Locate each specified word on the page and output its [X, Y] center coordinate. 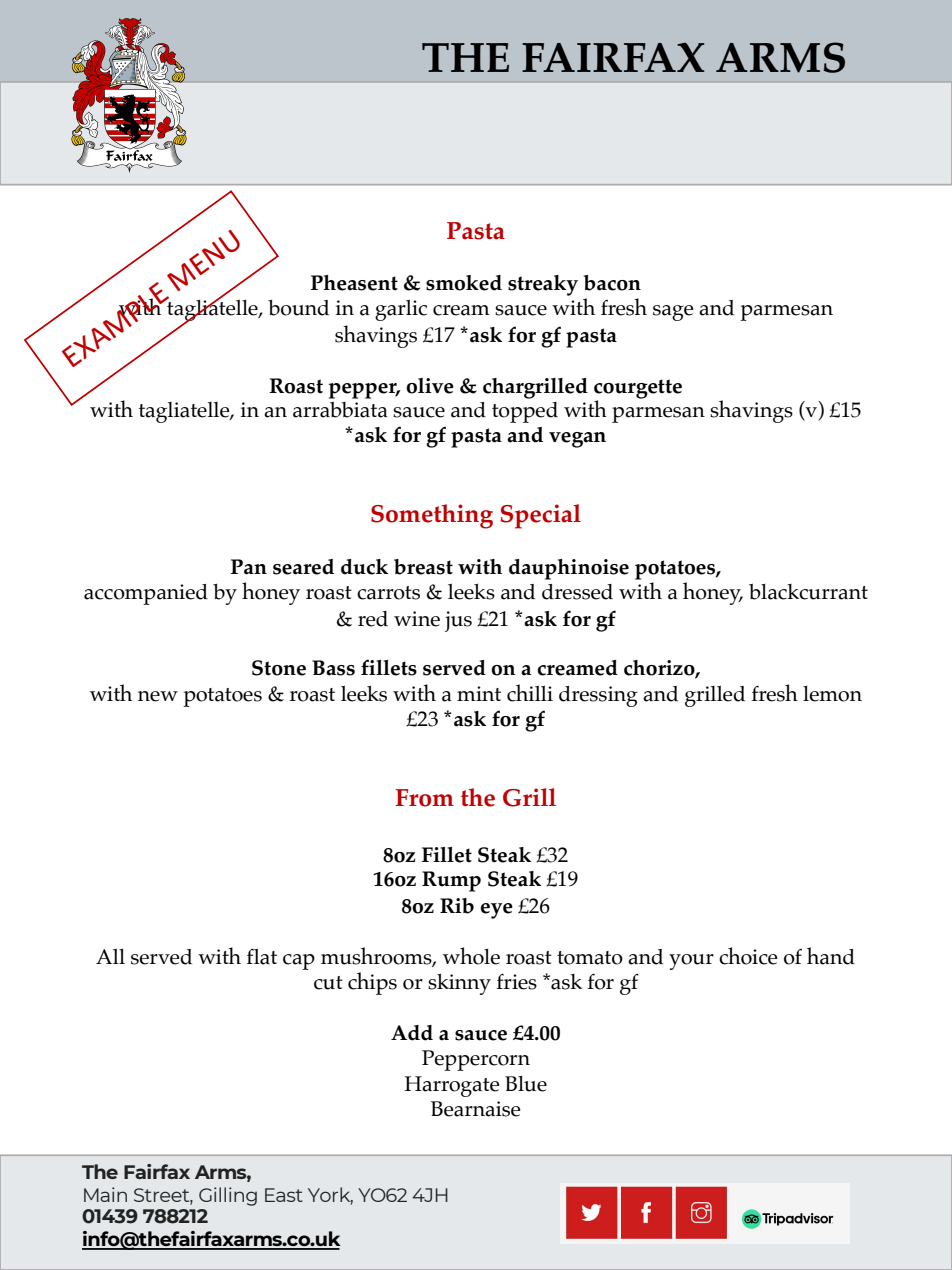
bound [298, 308]
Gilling [228, 1196]
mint [479, 693]
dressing [598, 696]
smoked [464, 283]
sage [673, 313]
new [158, 696]
